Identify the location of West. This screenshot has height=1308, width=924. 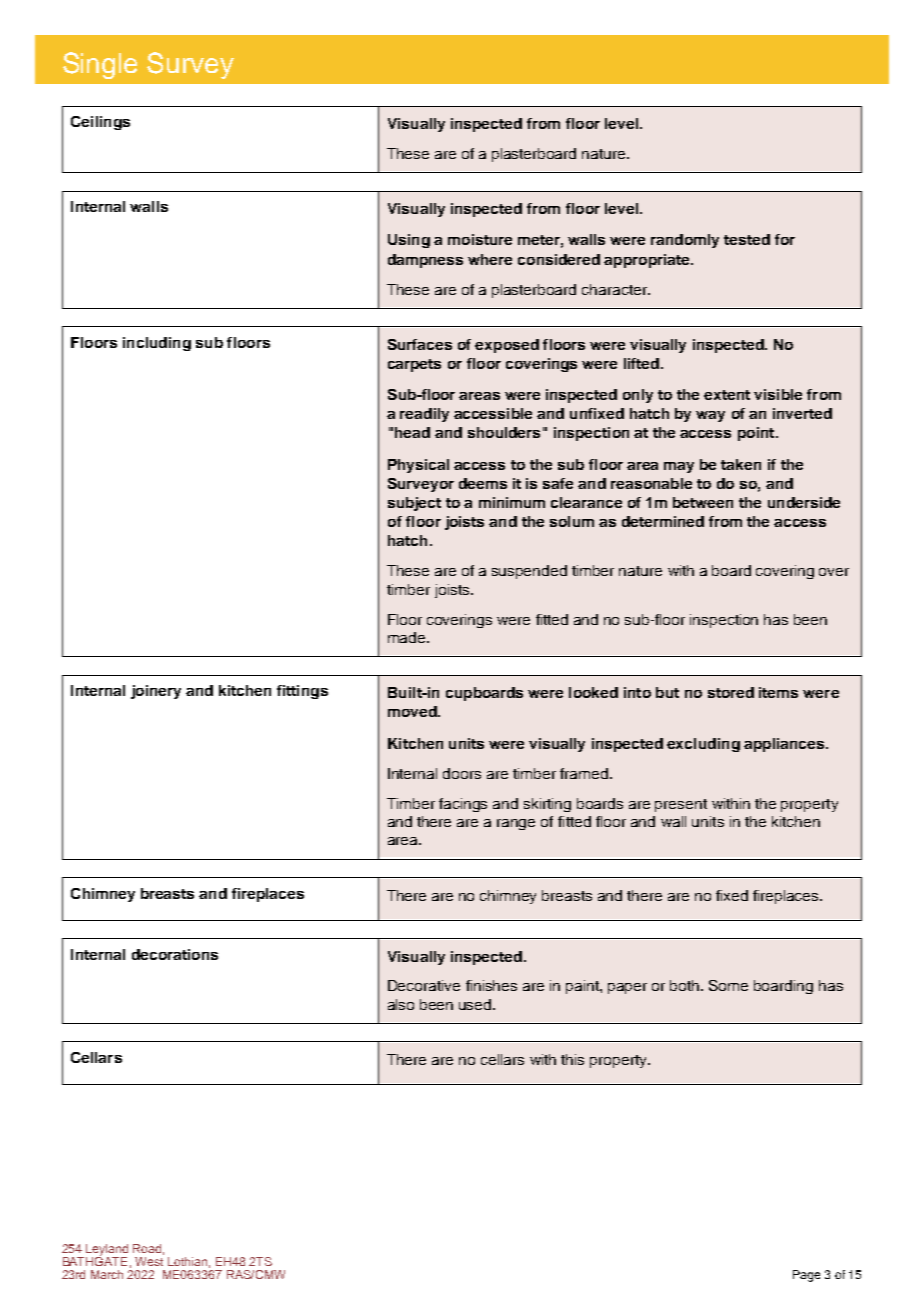
(149, 1261).
